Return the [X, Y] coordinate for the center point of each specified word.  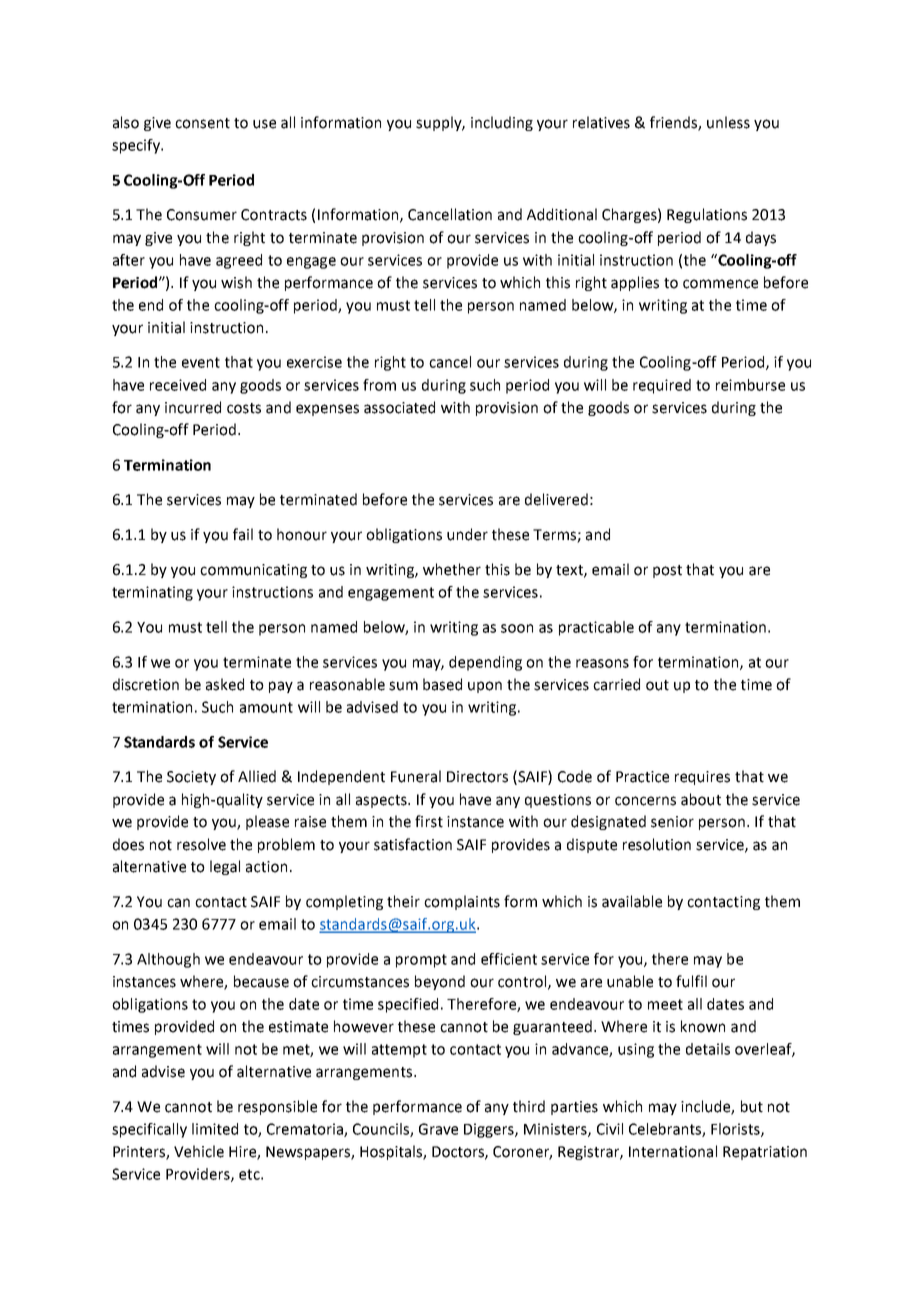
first [429, 821]
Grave [438, 1129]
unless [728, 122]
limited [215, 1129]
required [662, 386]
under [467, 534]
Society [191, 778]
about [701, 799]
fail [243, 534]
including [502, 123]
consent [202, 123]
